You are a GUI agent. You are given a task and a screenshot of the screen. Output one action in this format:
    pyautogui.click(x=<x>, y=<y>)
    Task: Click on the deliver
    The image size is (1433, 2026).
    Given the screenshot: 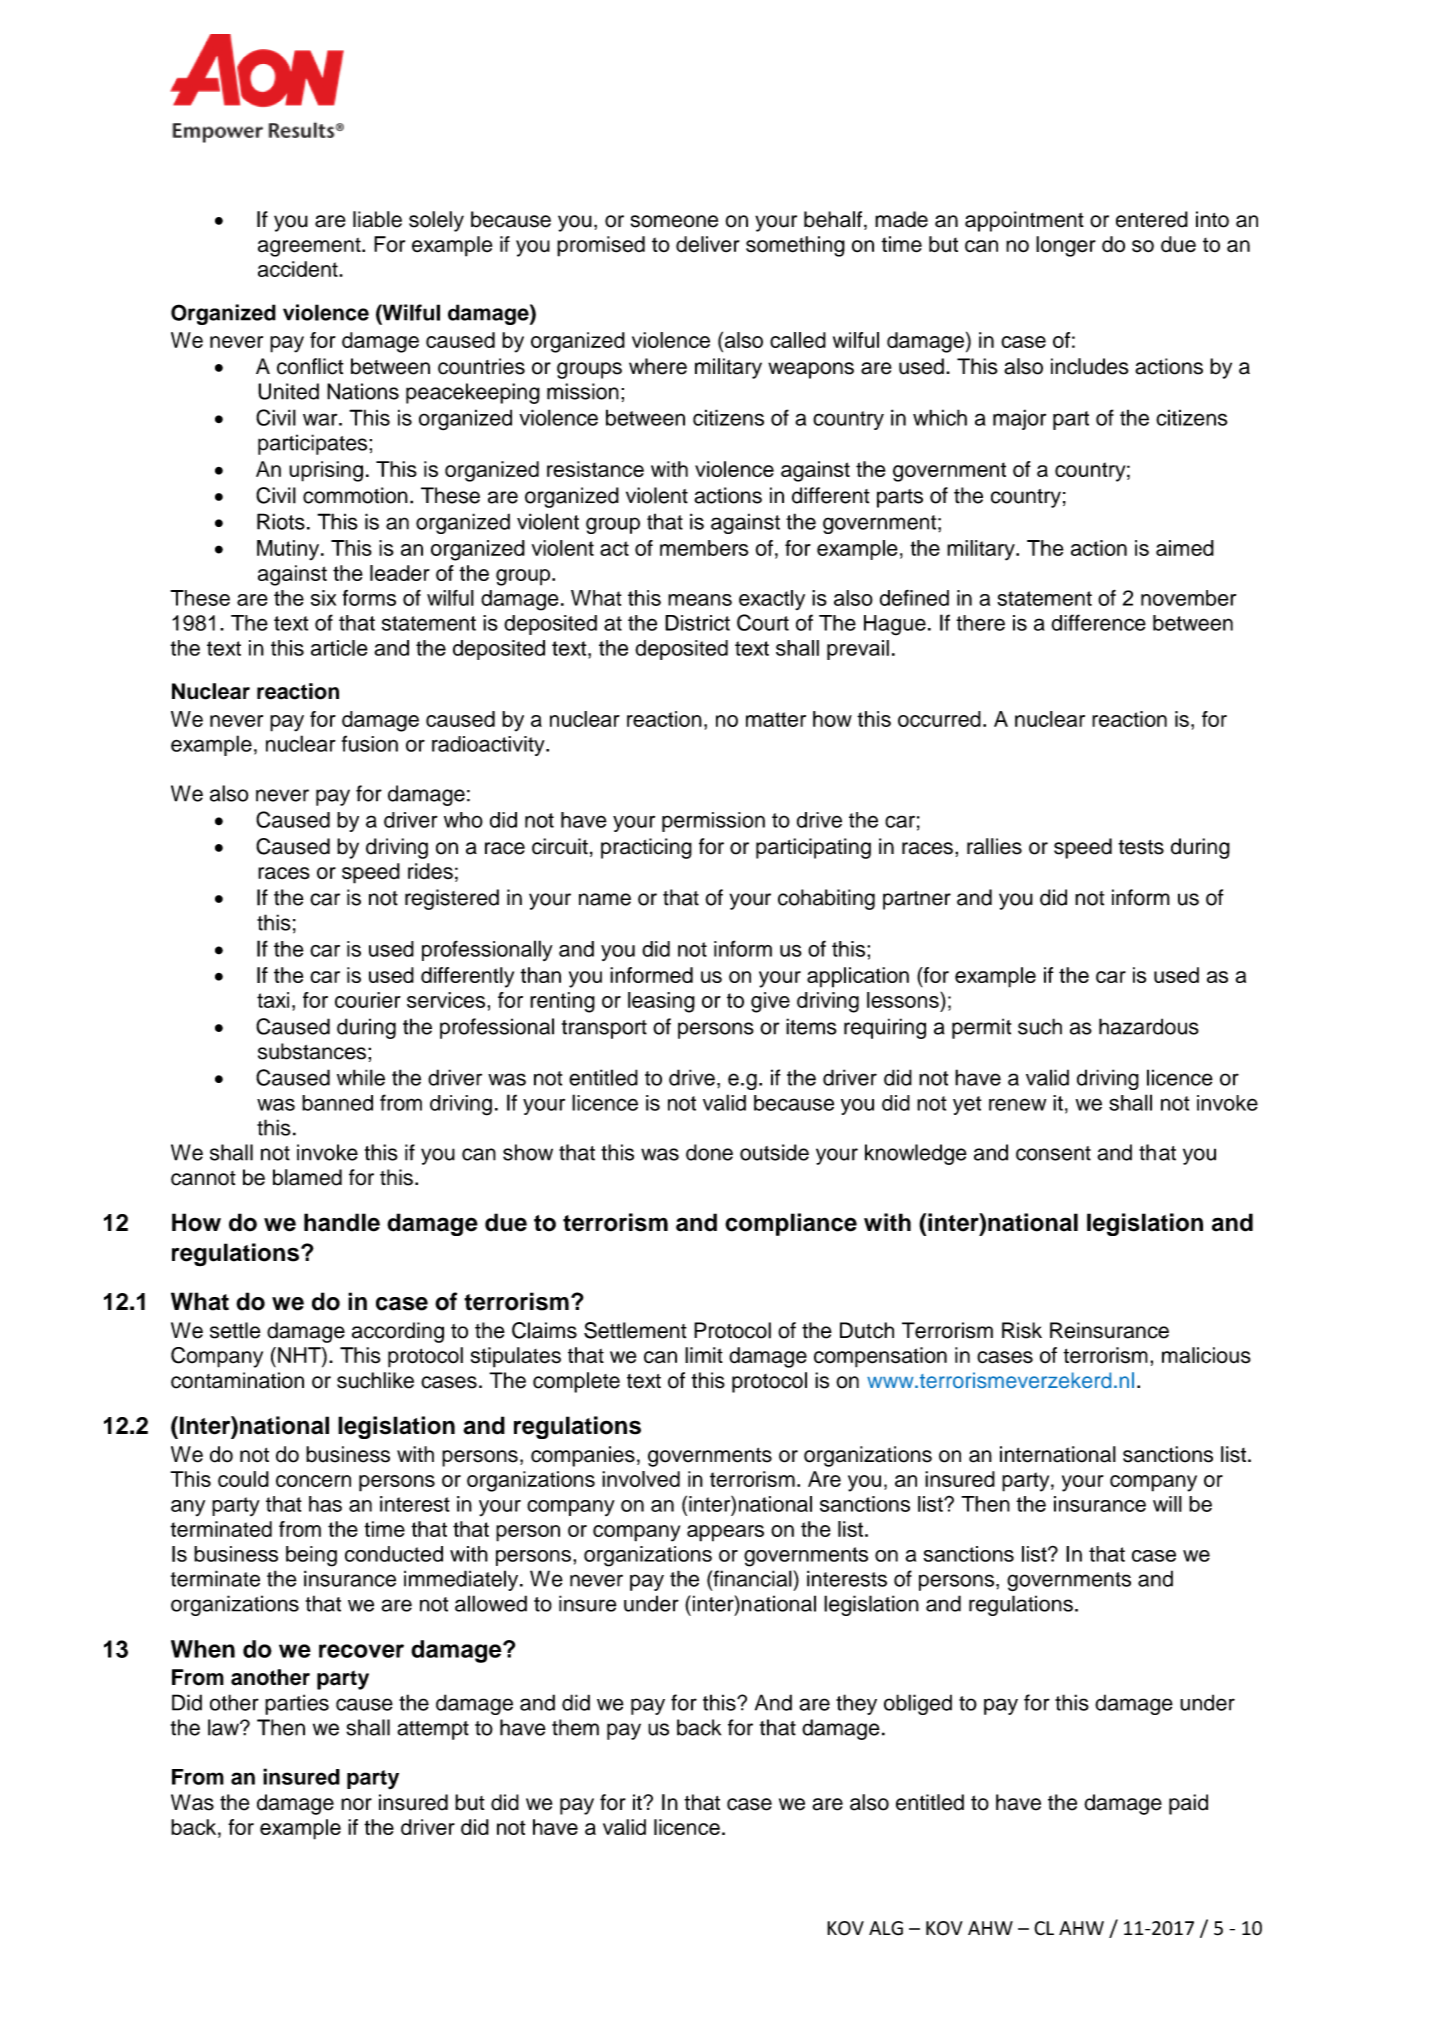 What is the action you would take?
    pyautogui.click(x=707, y=244)
